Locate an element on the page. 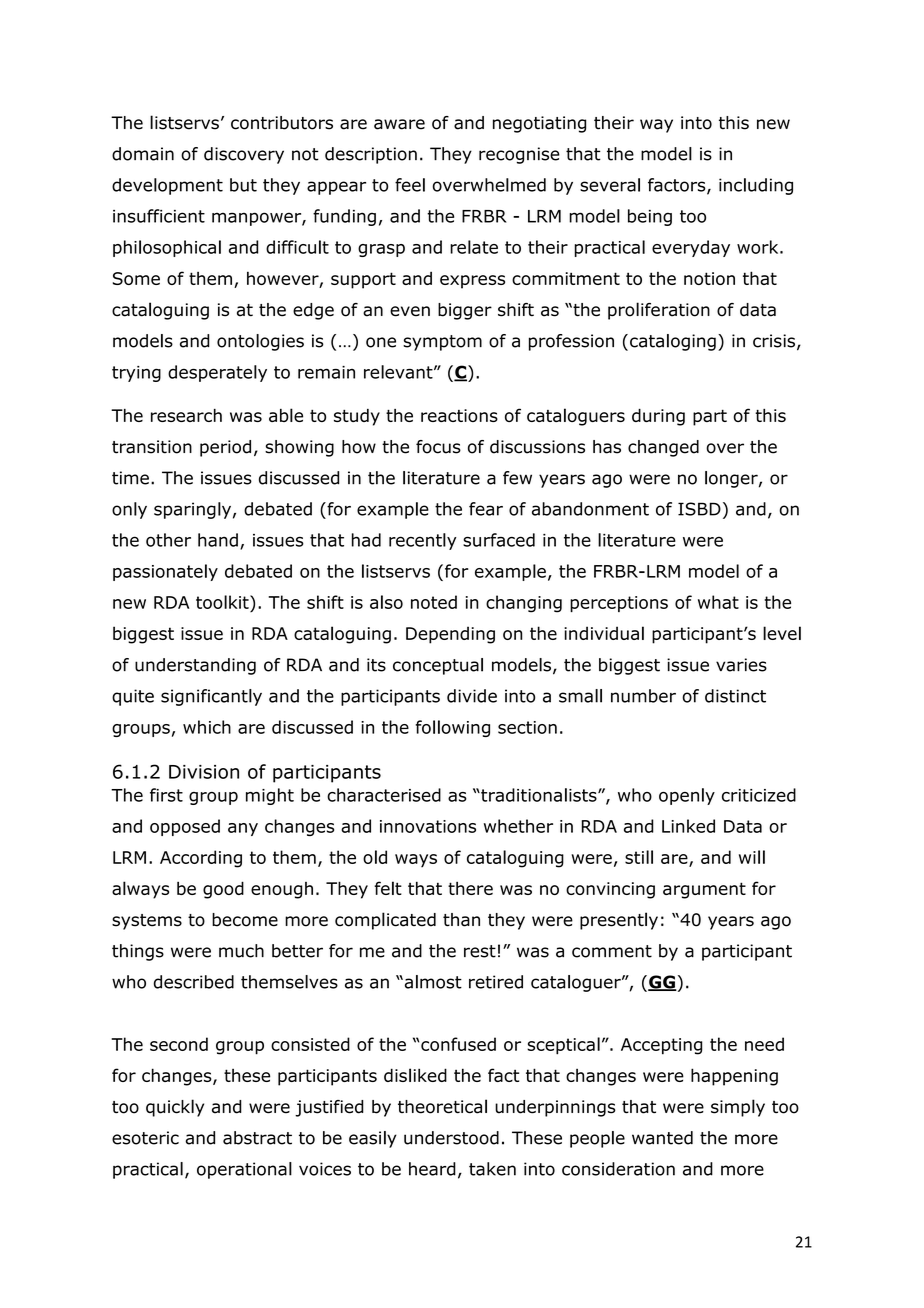  feel is located at coordinates (410, 185).
